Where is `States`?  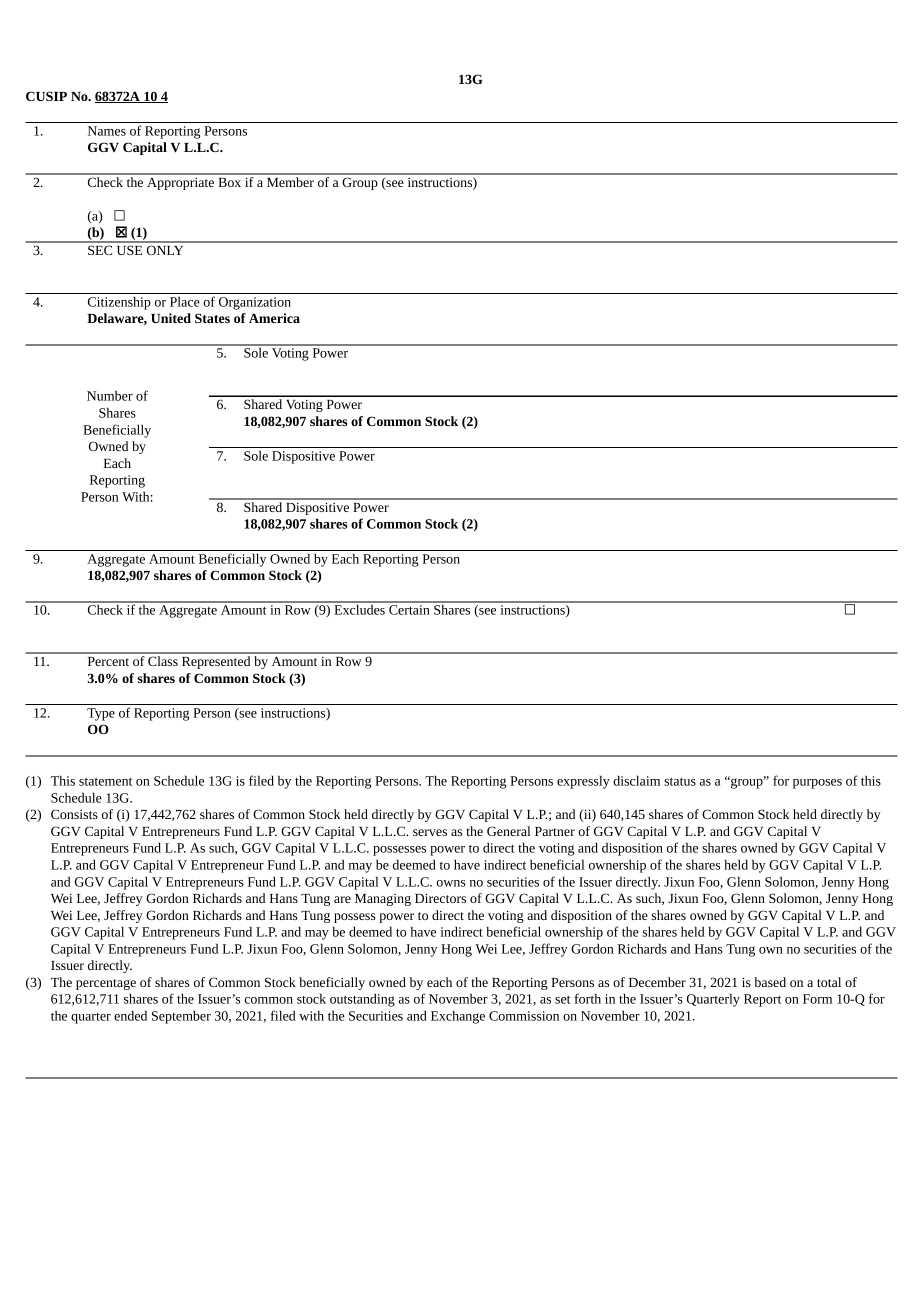
States is located at coordinates (212, 318).
